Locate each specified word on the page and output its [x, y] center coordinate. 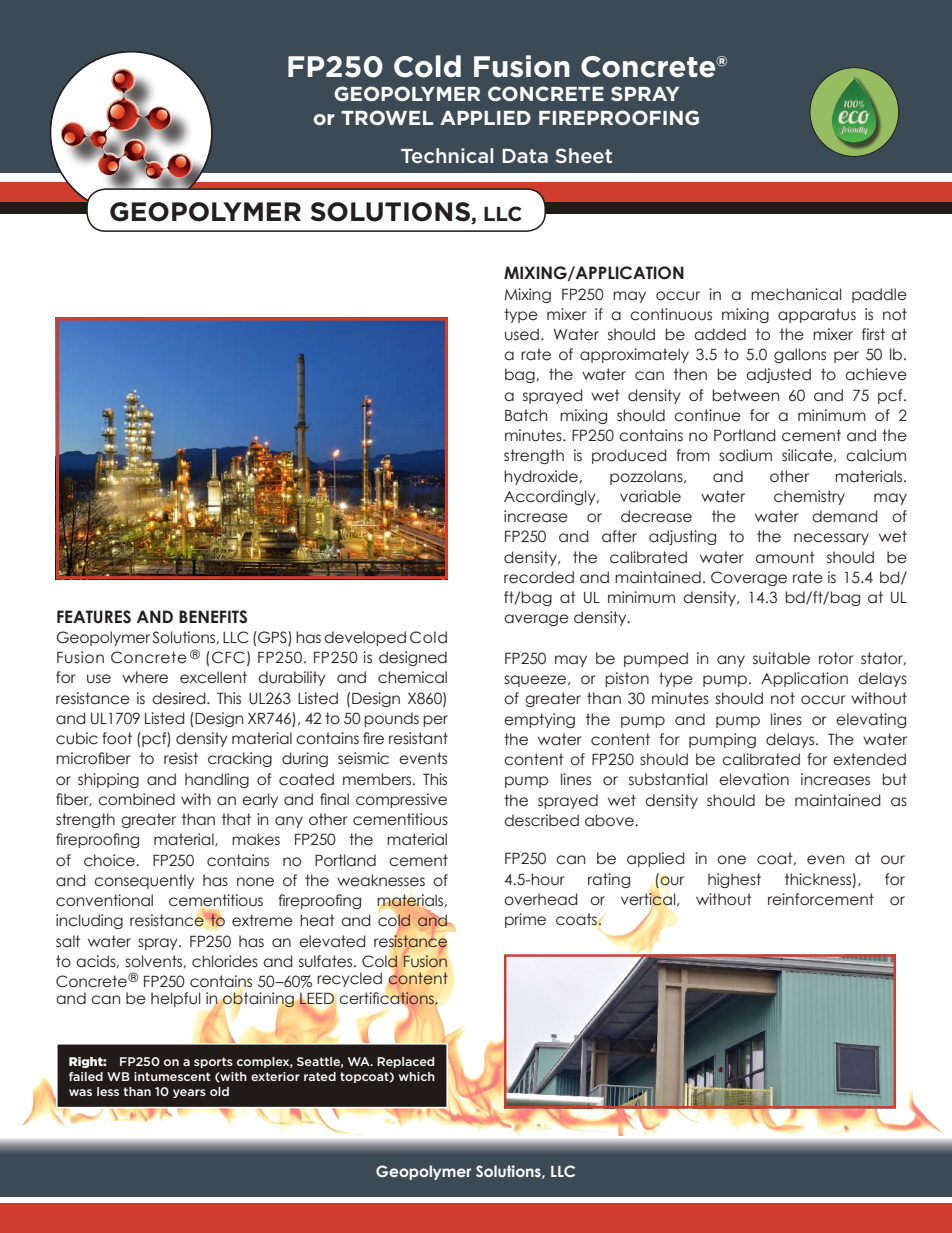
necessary [831, 539]
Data [525, 156]
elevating [871, 720]
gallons [800, 355]
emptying [539, 720]
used [522, 334]
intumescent [172, 1076]
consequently [144, 881]
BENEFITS [213, 617]
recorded [539, 577]
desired [180, 698]
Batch [526, 415]
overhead [541, 899]
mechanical [796, 294]
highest [734, 880]
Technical [447, 155]
